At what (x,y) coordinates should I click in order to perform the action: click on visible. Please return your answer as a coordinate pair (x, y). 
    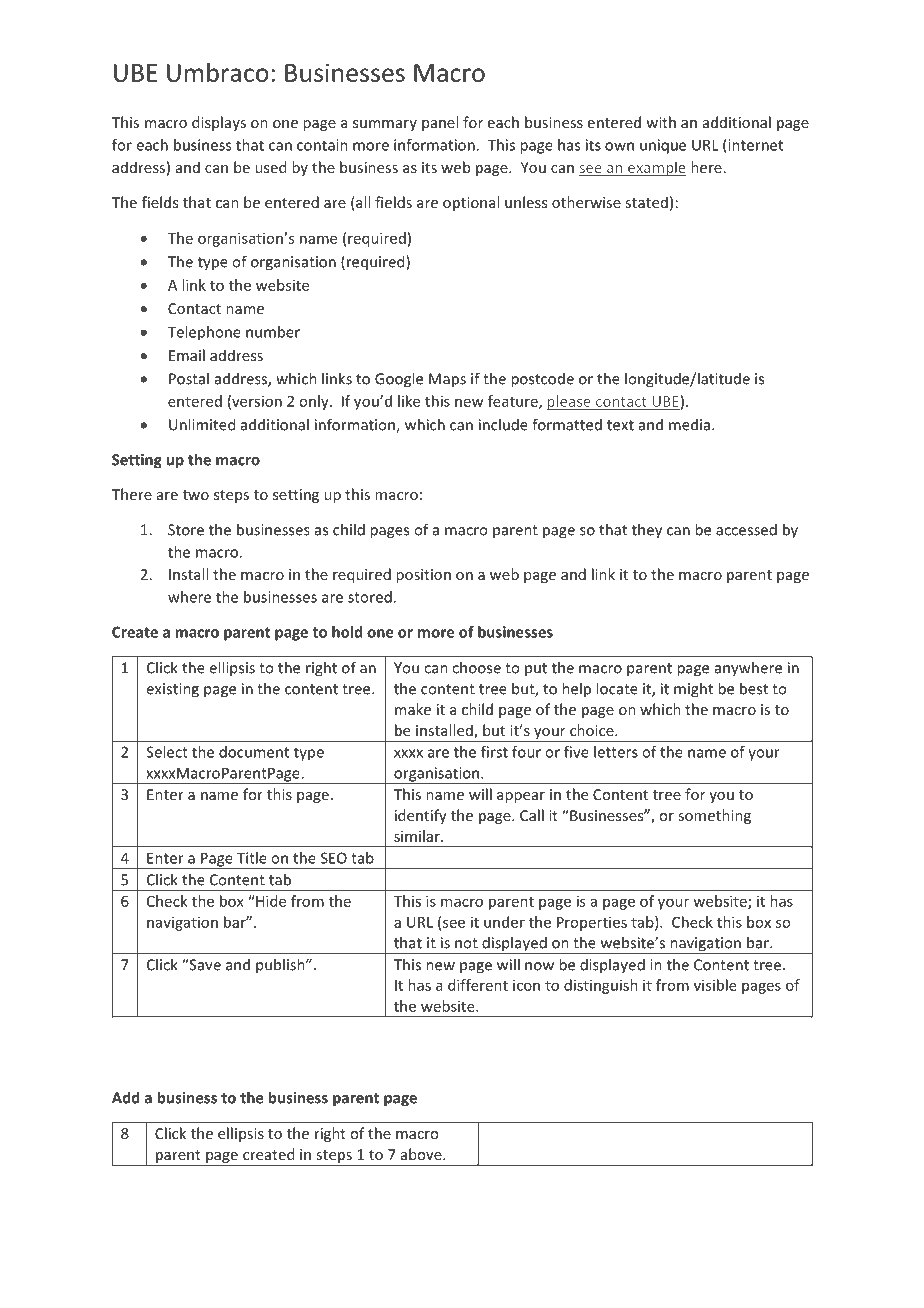
    Looking at the image, I should click on (715, 985).
